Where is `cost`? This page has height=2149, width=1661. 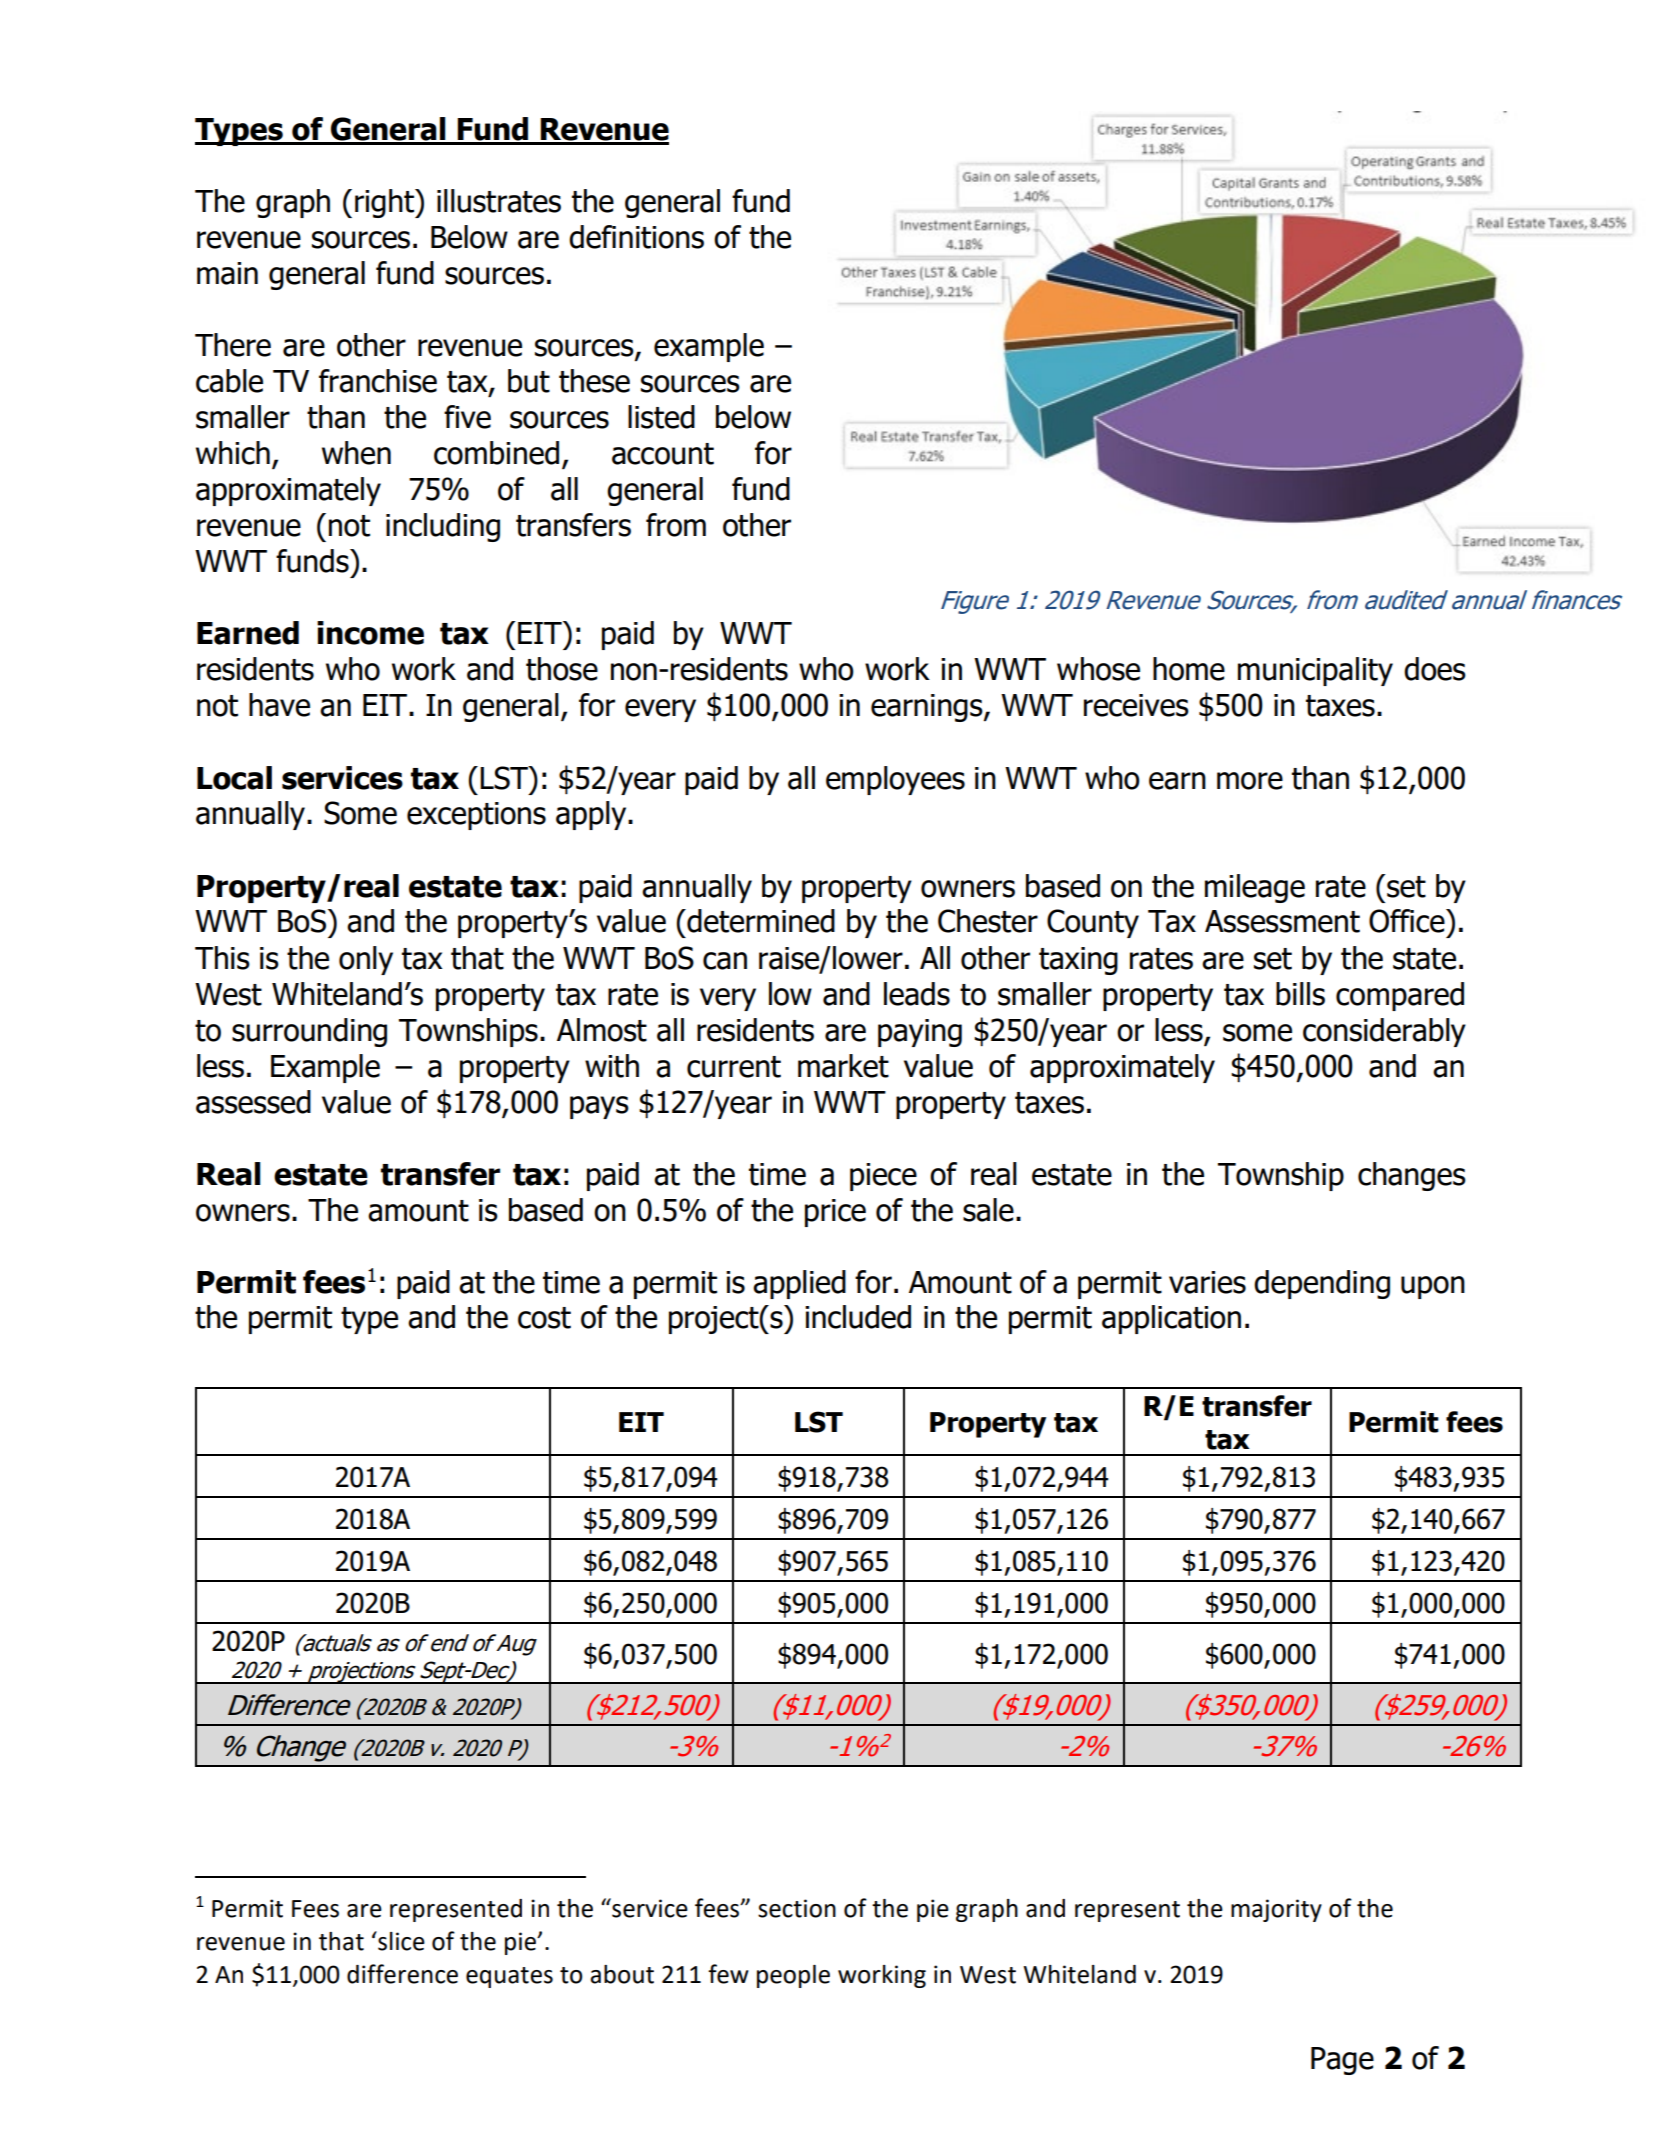 cost is located at coordinates (544, 1318).
